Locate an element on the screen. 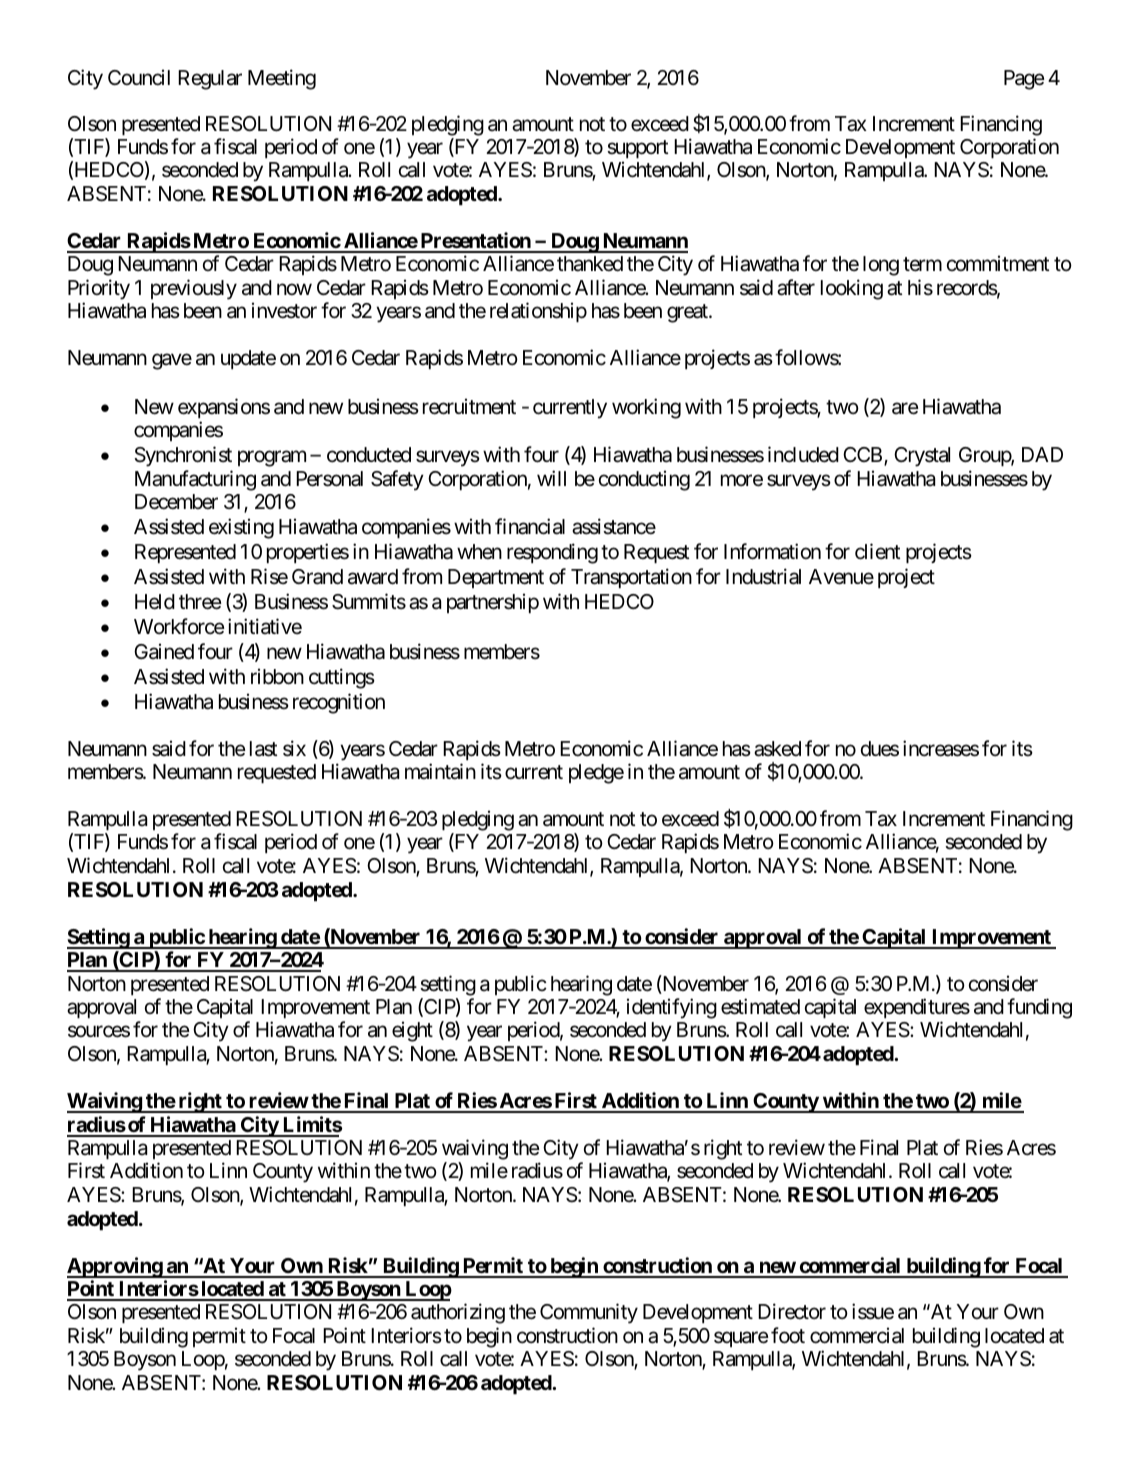 This screenshot has height=1476, width=1142. support is located at coordinates (637, 149).
